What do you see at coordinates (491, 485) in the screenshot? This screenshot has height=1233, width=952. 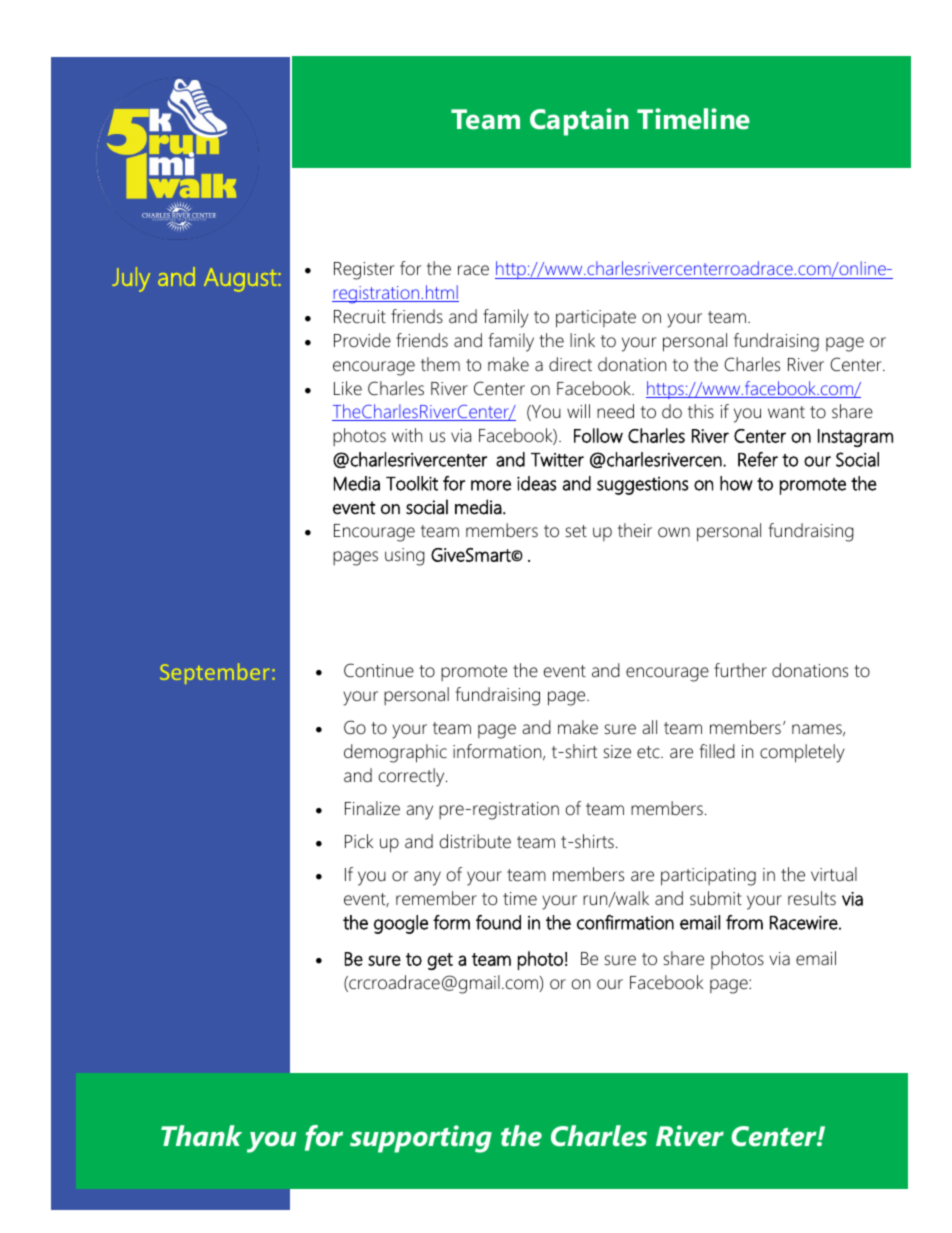 I see `more` at bounding box center [491, 485].
